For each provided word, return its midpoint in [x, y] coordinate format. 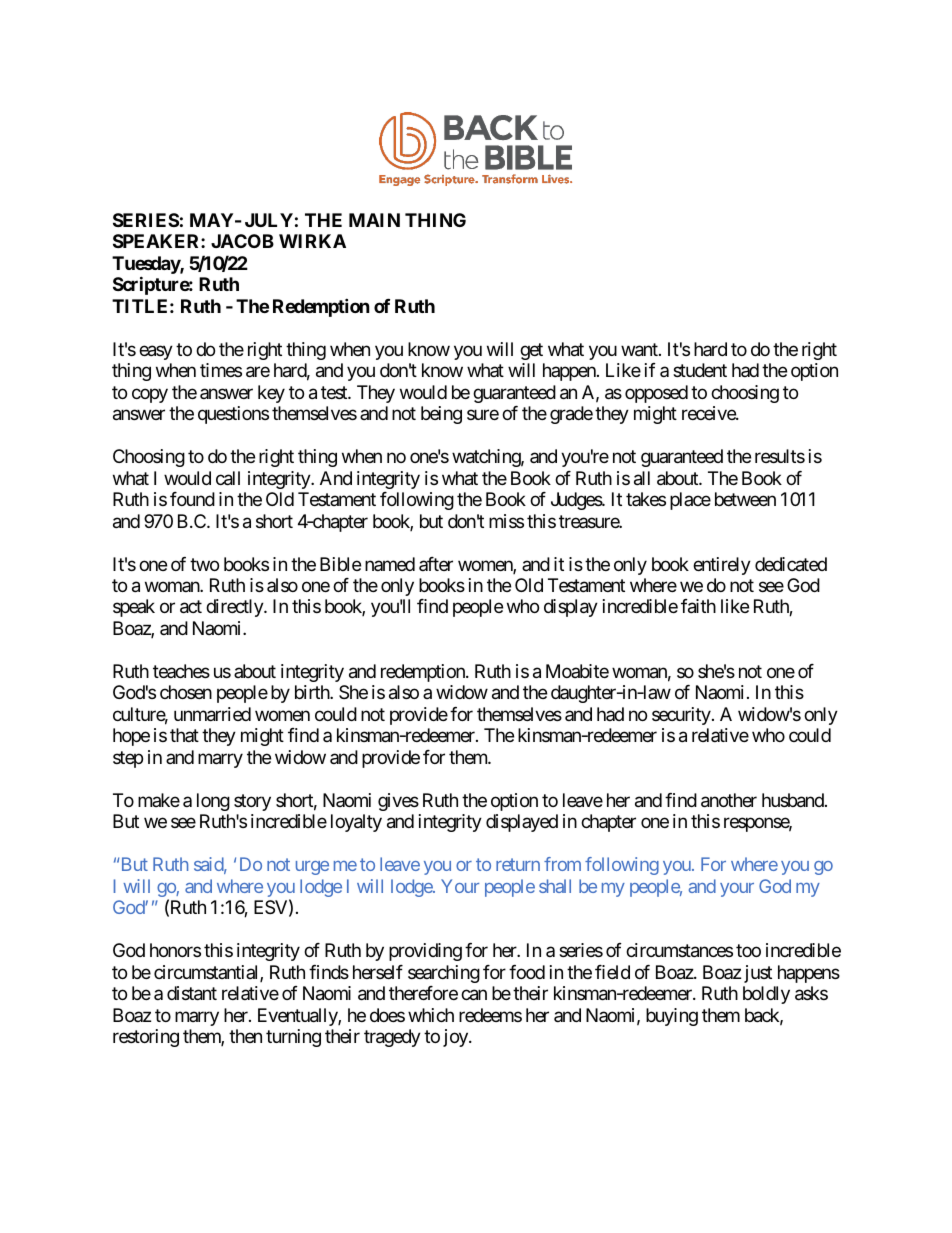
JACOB [242, 241]
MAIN [374, 220]
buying [672, 1017]
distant [192, 993]
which [431, 1015]
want [640, 350]
